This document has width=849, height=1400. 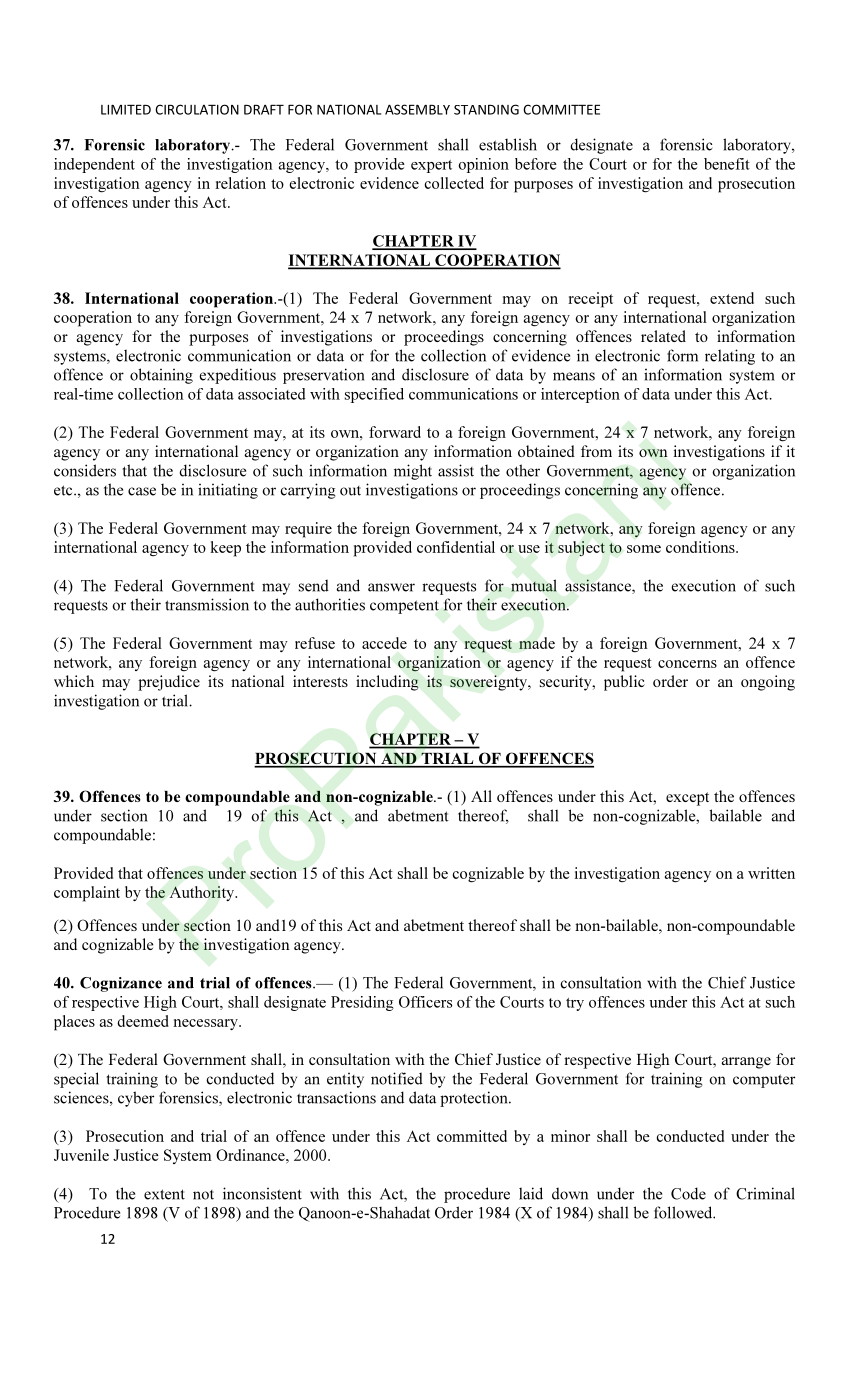 What do you see at coordinates (203, 893) in the document?
I see `Authority` at bounding box center [203, 893].
